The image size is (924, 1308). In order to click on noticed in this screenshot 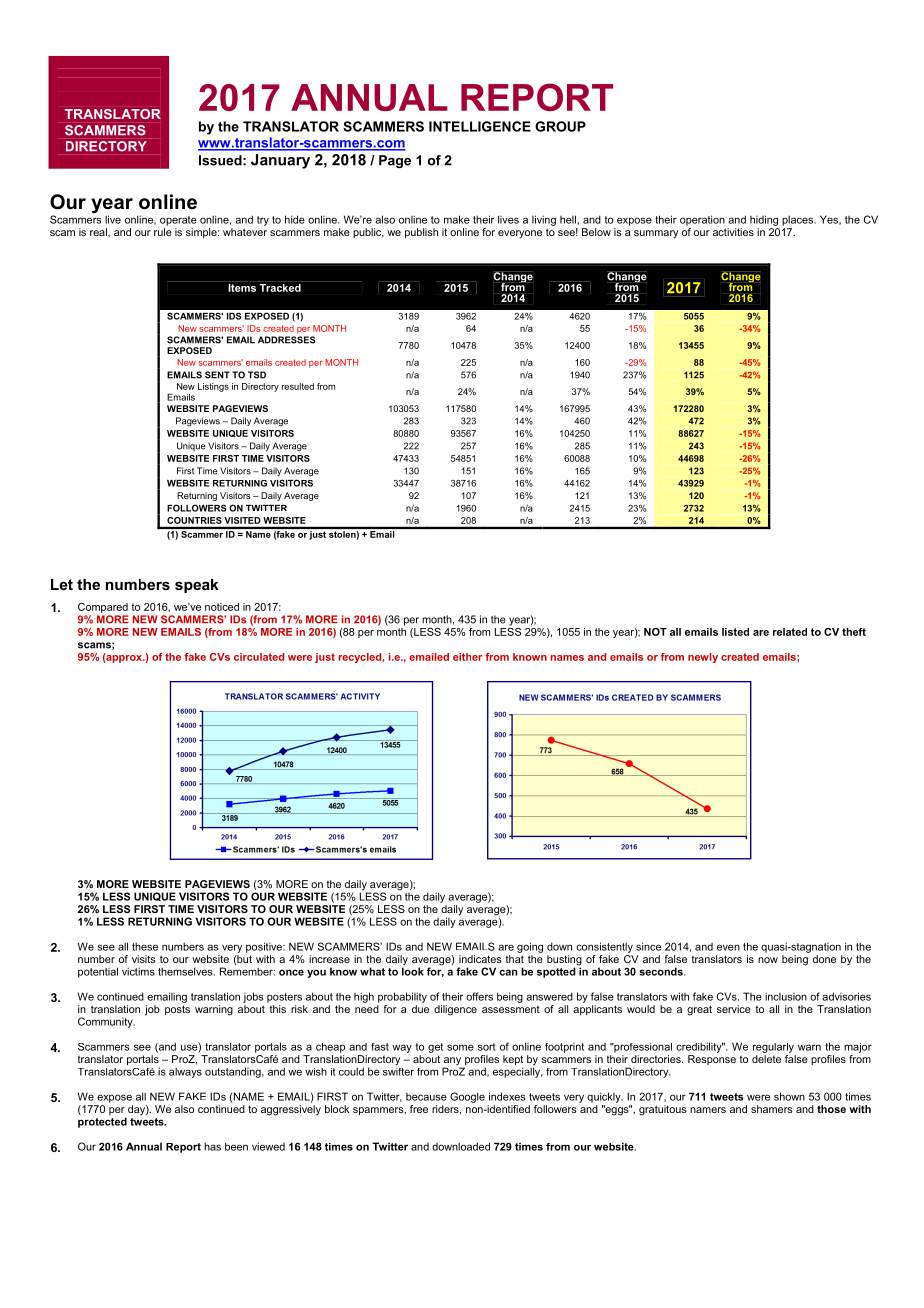, I will do `click(222, 607)`.
